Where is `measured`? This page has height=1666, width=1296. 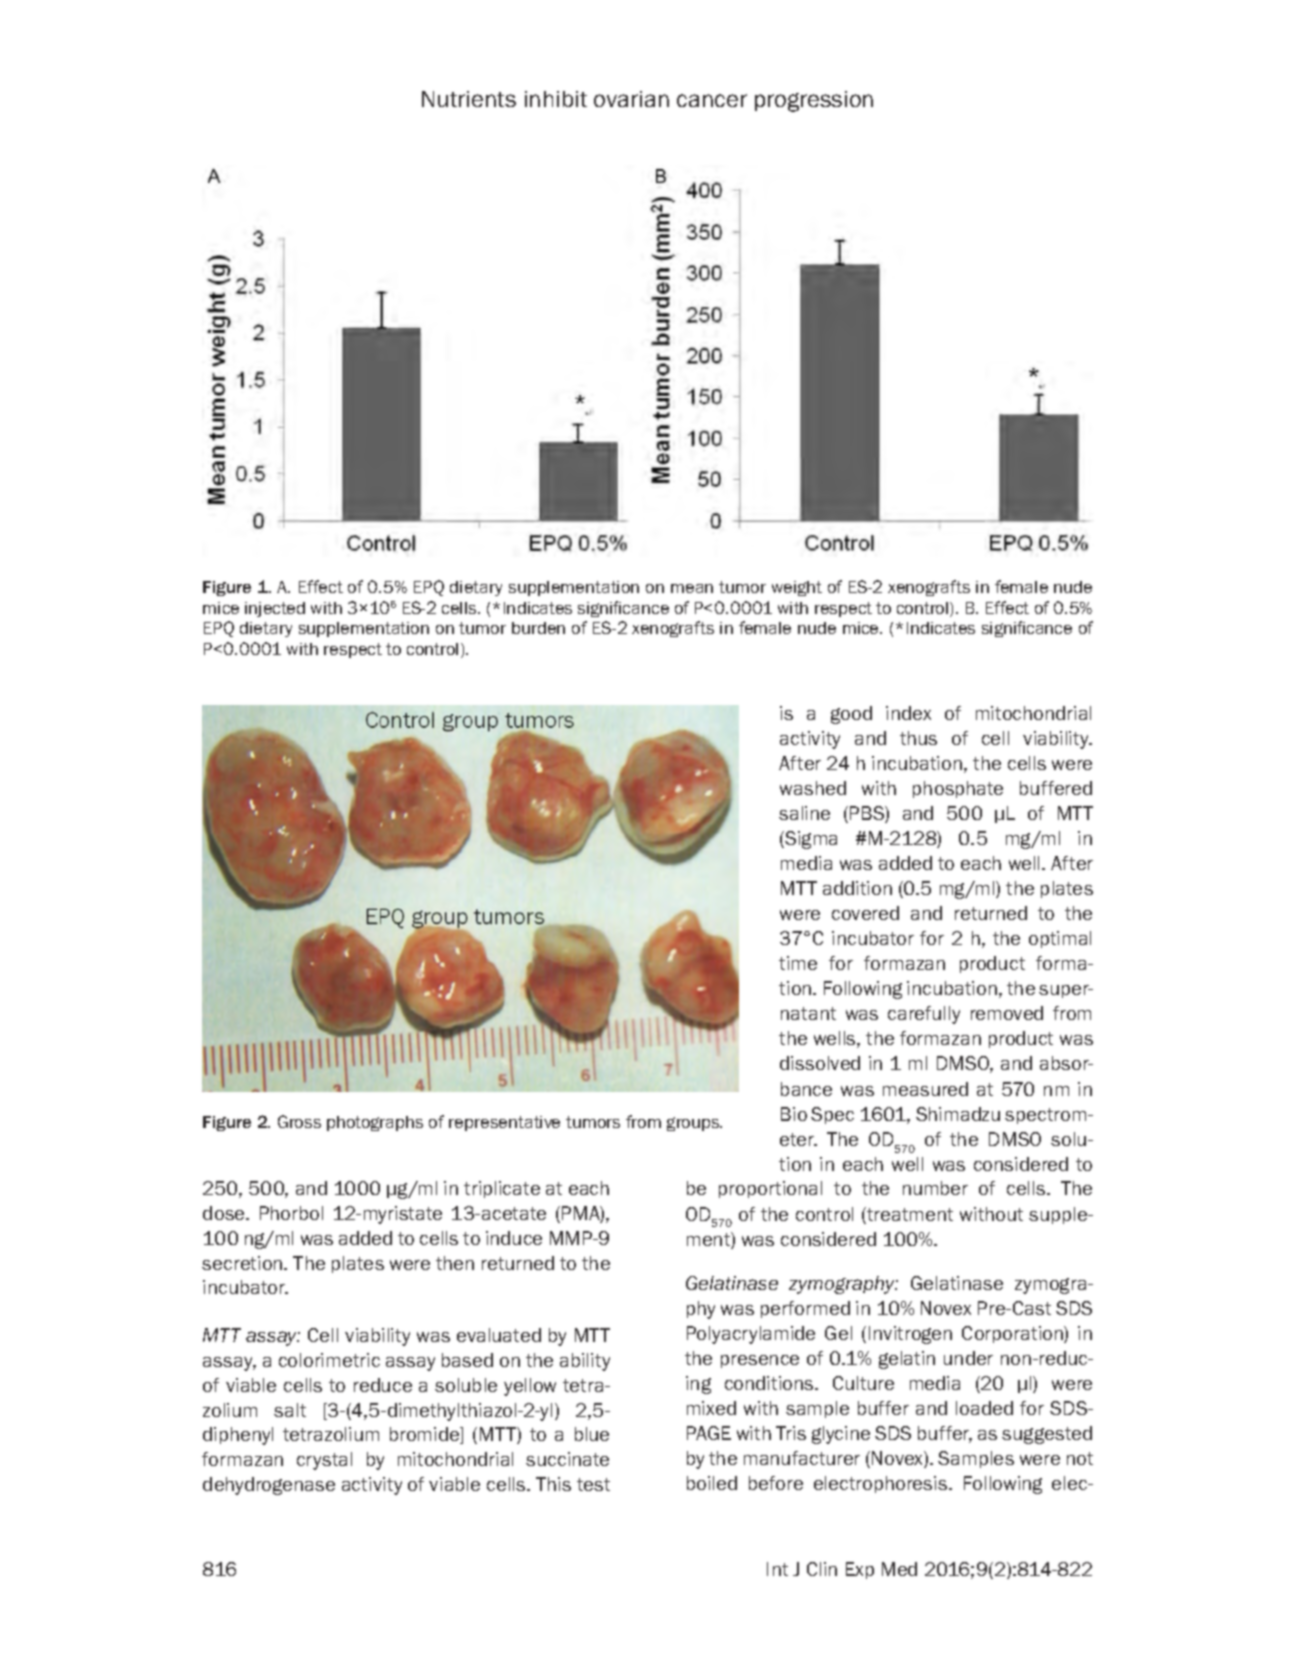
measured is located at coordinates (925, 1089).
